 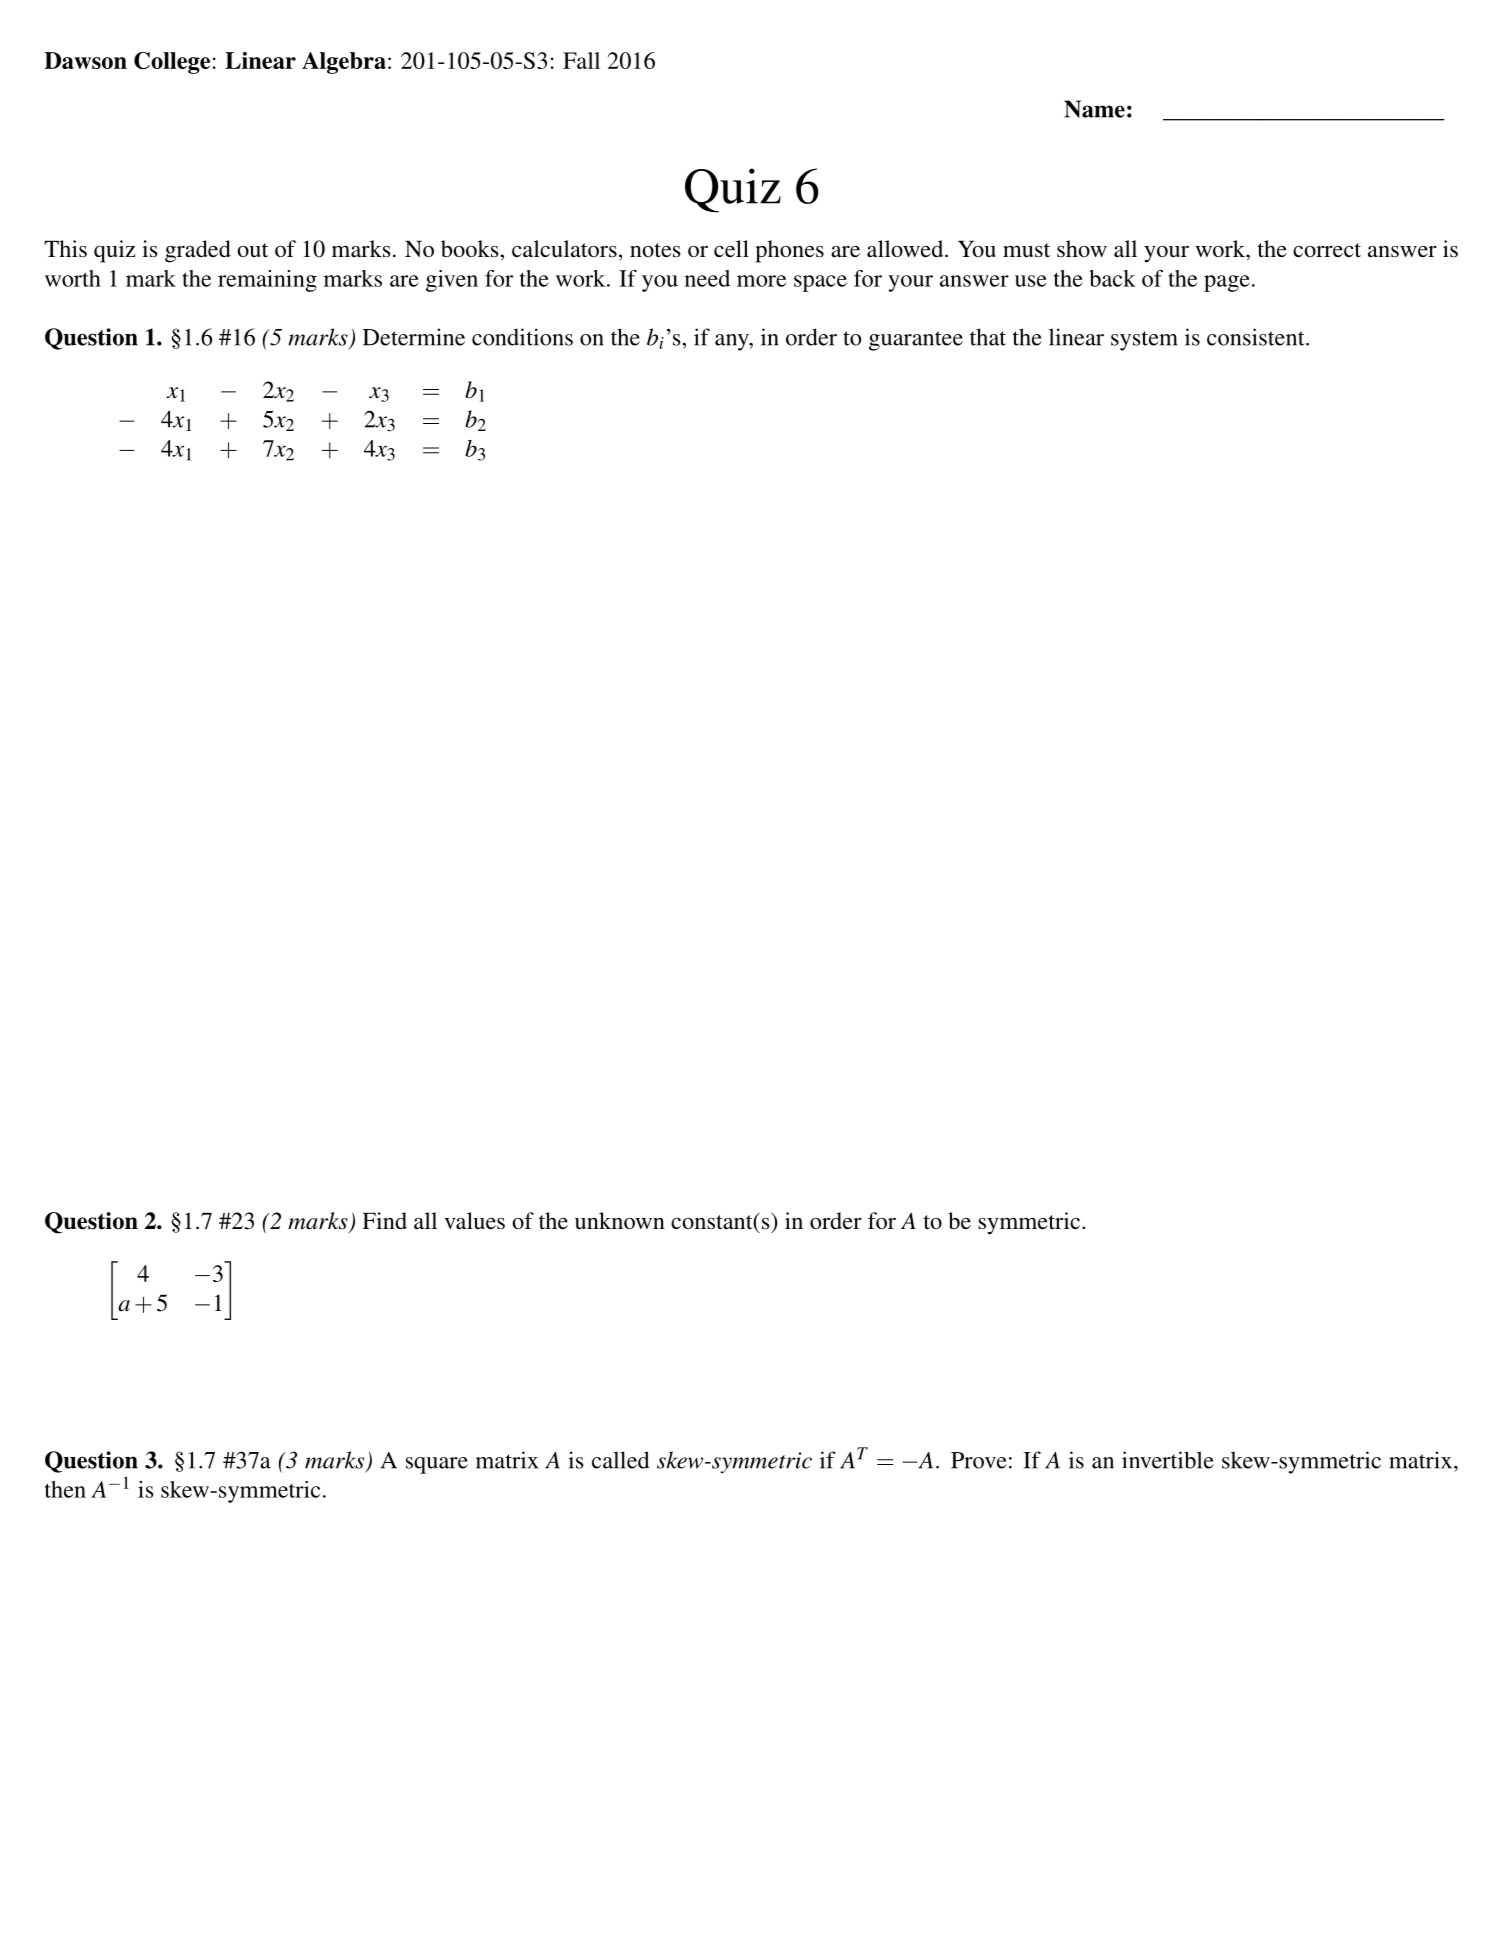 I want to click on system, so click(x=1144, y=341).
